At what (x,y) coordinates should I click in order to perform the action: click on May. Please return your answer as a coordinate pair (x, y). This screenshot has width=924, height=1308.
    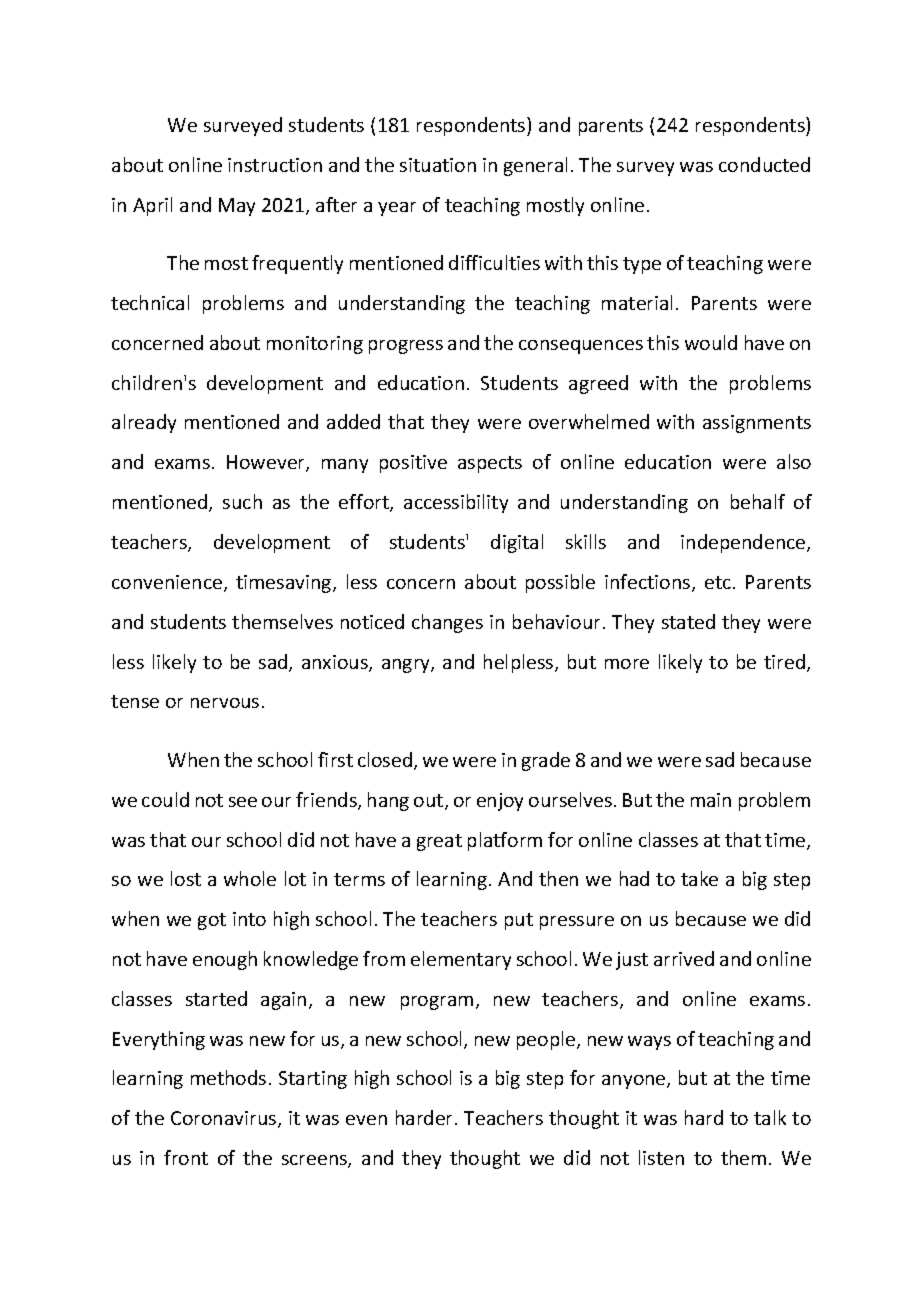
    Looking at the image, I should click on (237, 207).
